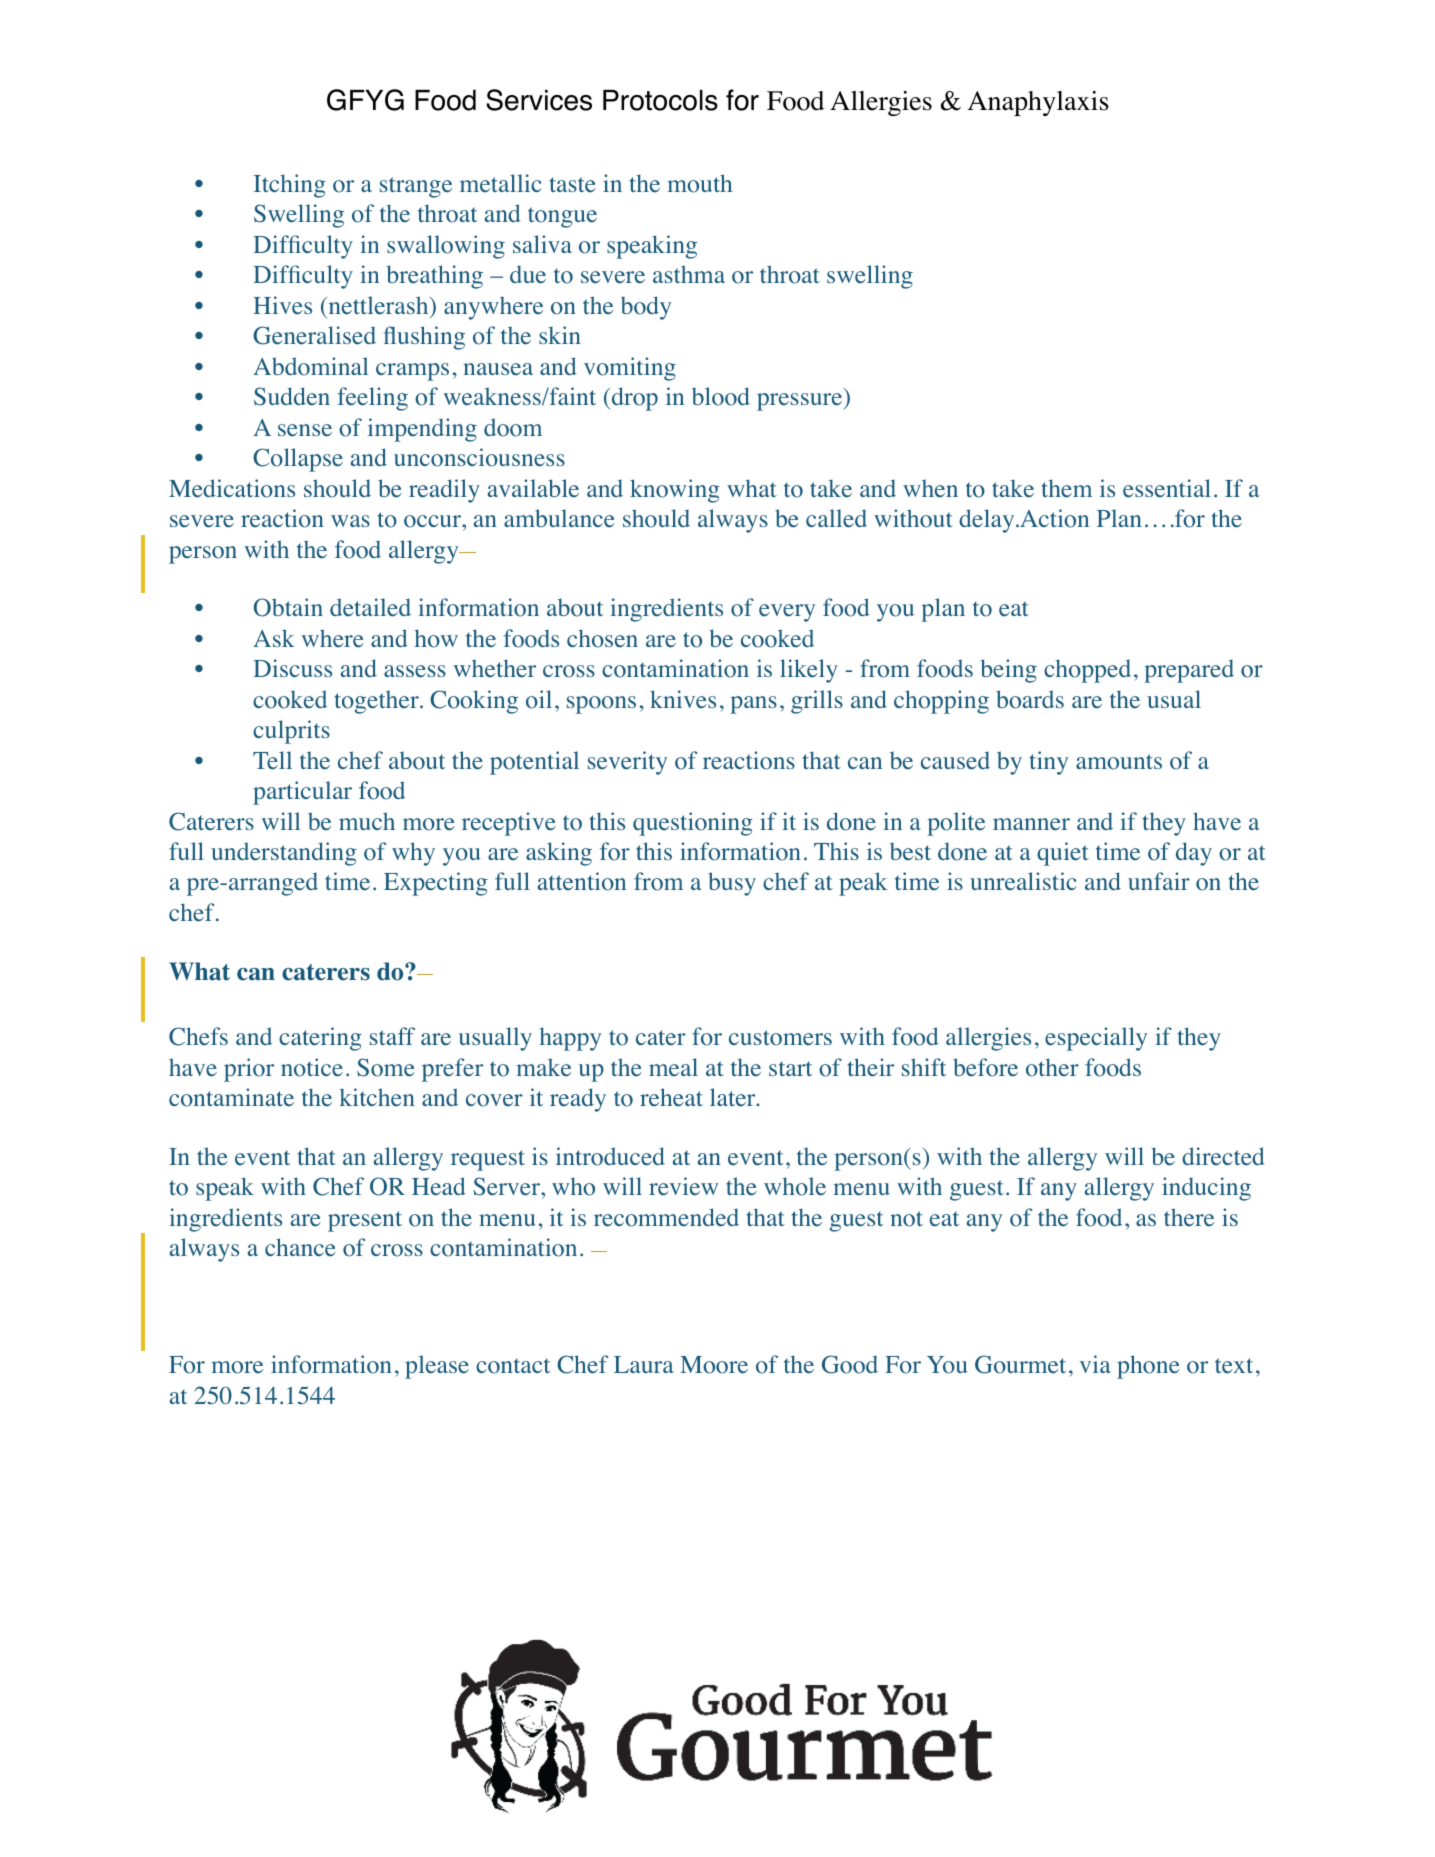 The width and height of the image is (1435, 1857). What do you see at coordinates (289, 186) in the image?
I see `Itching` at bounding box center [289, 186].
